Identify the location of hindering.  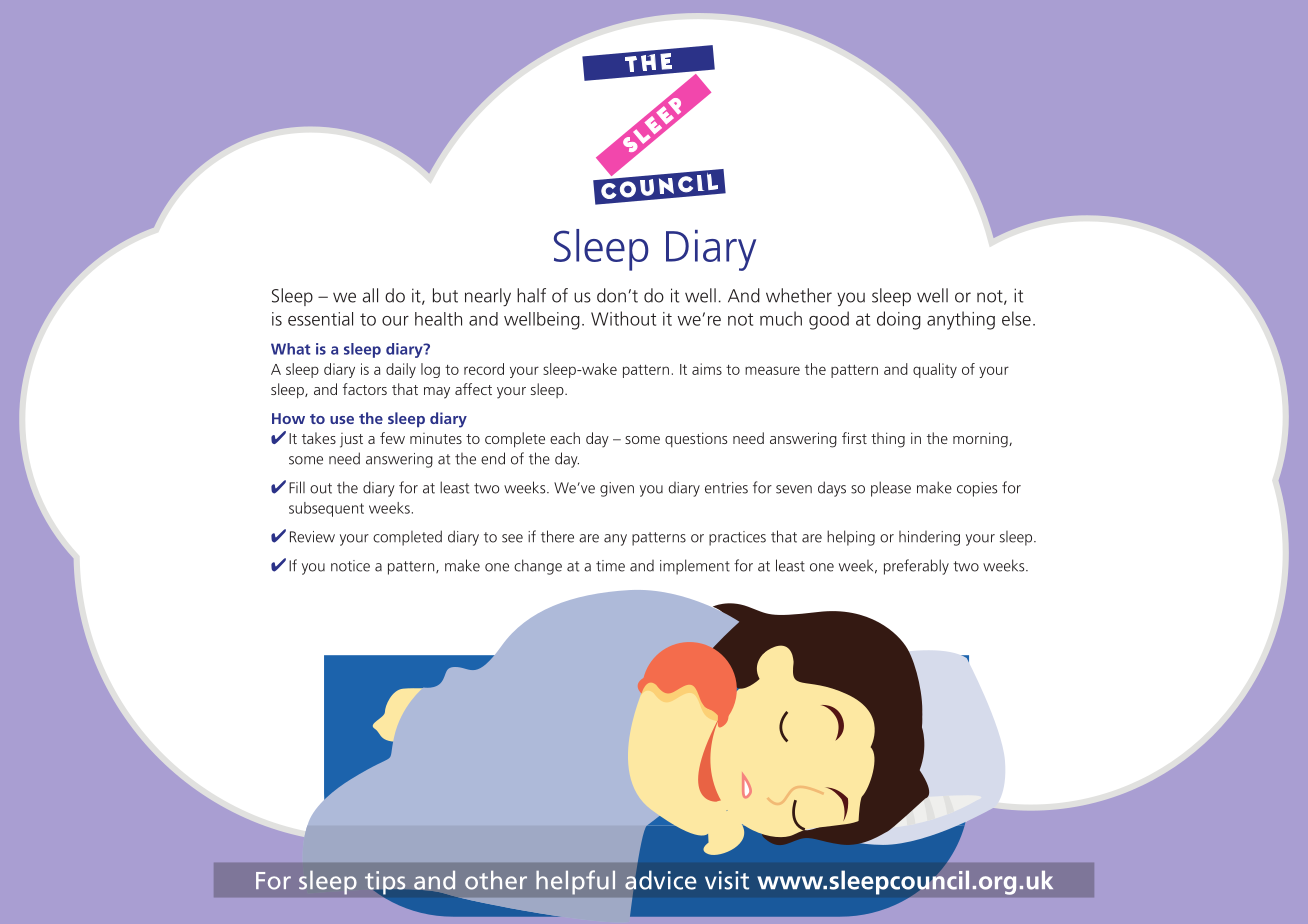
(929, 538).
